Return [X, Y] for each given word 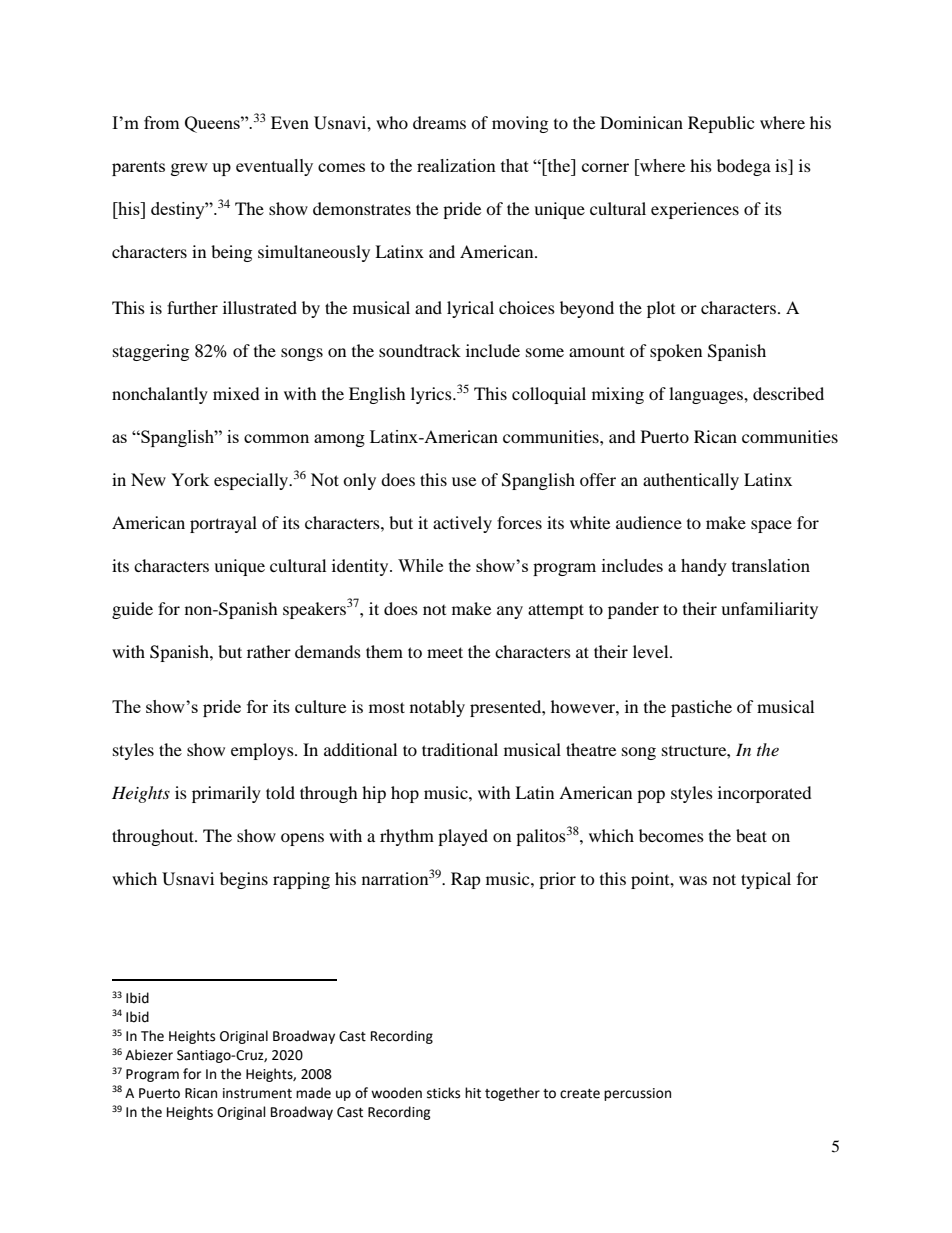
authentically [691, 481]
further [192, 307]
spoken [676, 352]
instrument [257, 1093]
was [693, 880]
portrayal [223, 524]
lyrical [470, 309]
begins [244, 880]
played [463, 837]
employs [263, 751]
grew [189, 169]
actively [462, 524]
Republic [721, 124]
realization [456, 165]
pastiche [701, 708]
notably [437, 708]
